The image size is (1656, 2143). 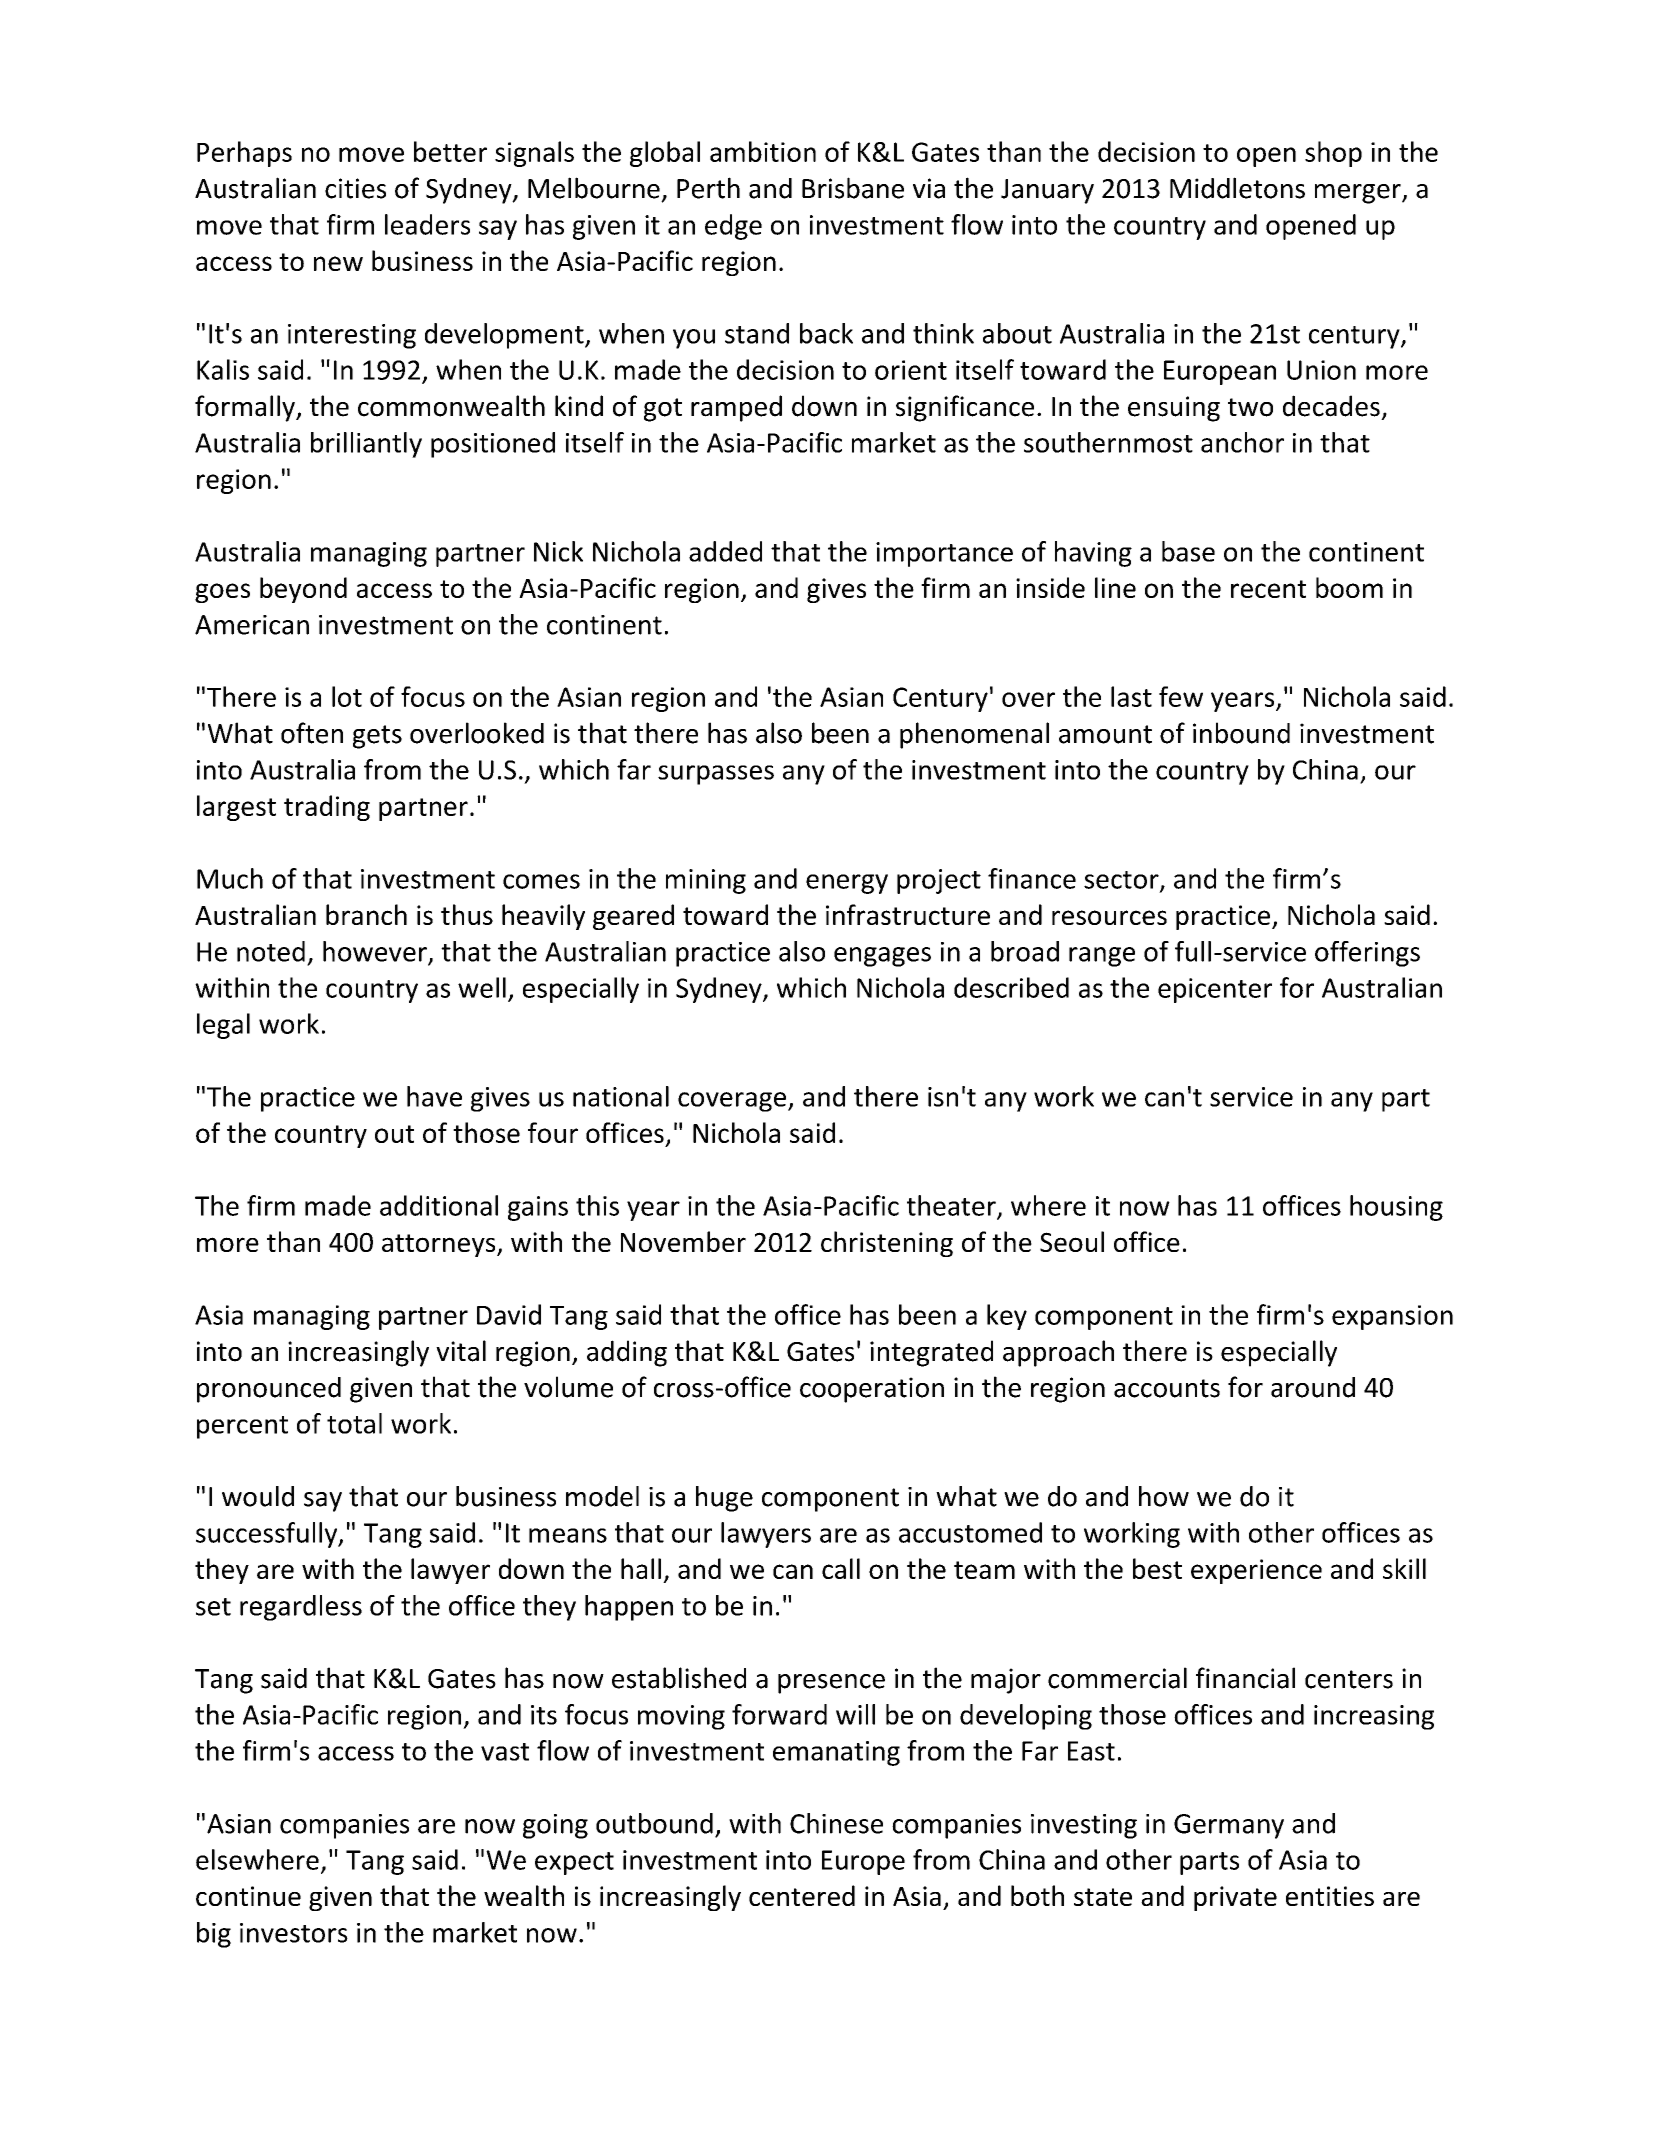 I want to click on cities, so click(x=355, y=188).
